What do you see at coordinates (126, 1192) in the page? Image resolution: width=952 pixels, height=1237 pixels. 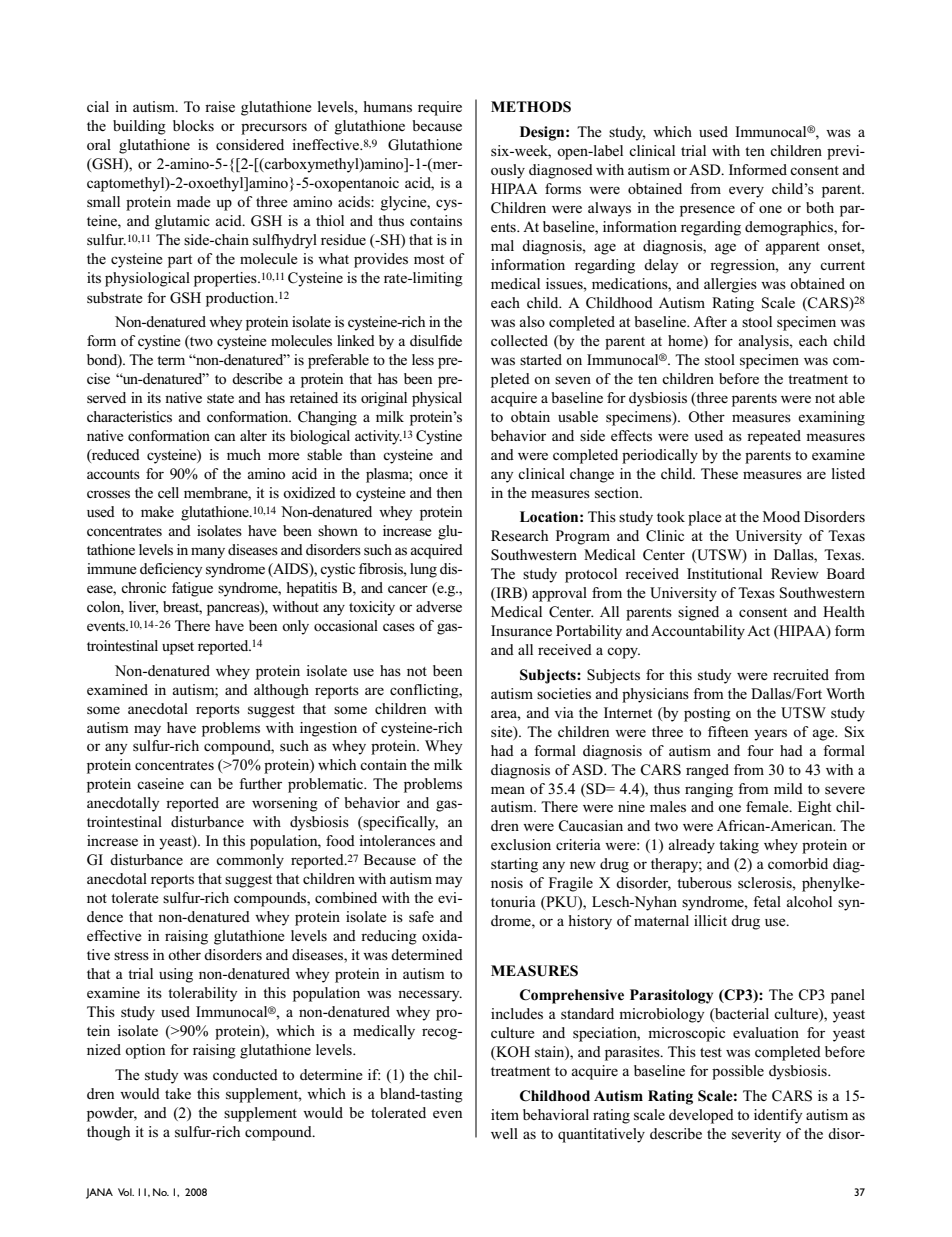 I see `Vol` at bounding box center [126, 1192].
